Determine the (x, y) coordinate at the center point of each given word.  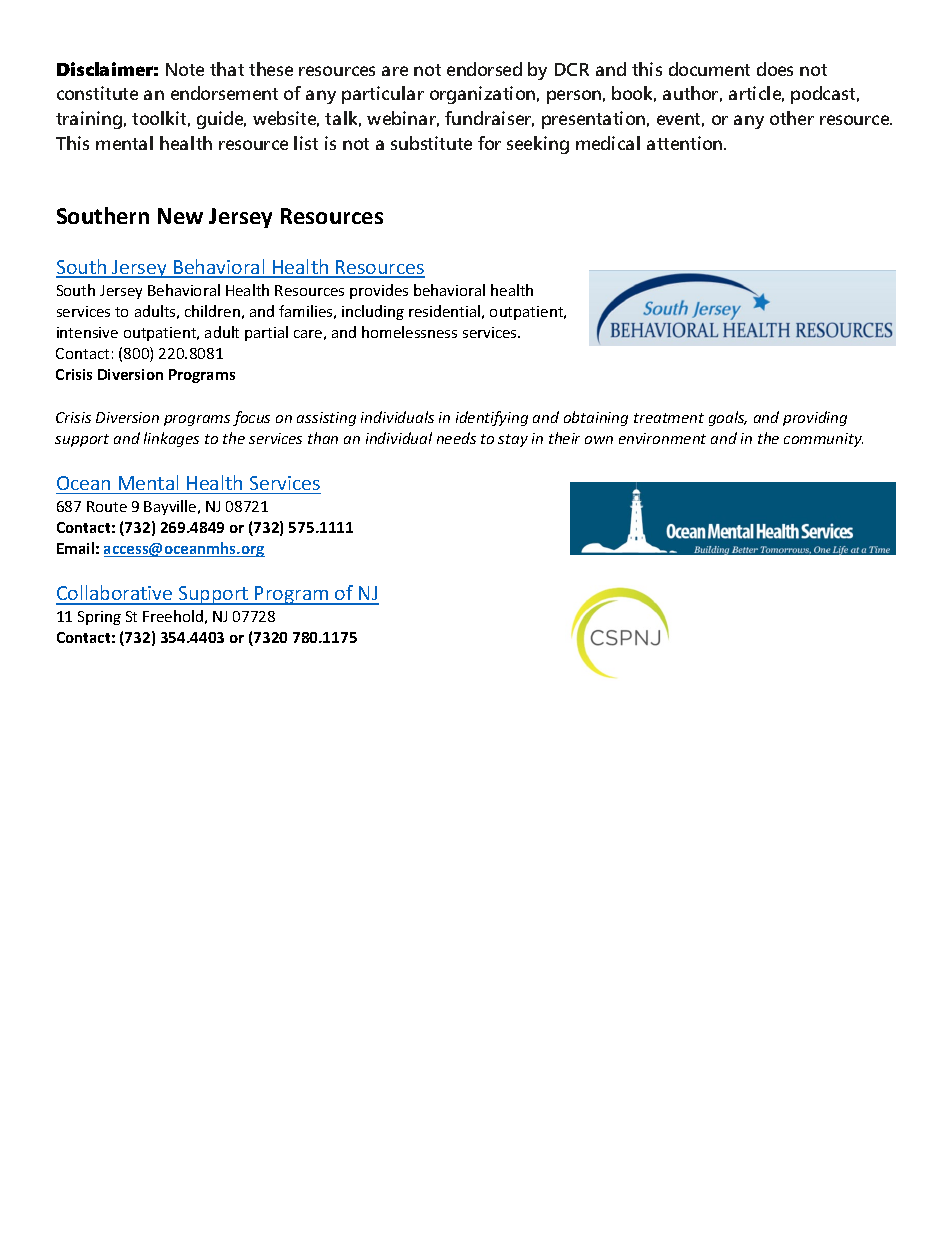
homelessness (409, 332)
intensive (87, 332)
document (709, 69)
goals (728, 418)
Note (185, 69)
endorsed (484, 69)
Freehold (173, 616)
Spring (99, 618)
